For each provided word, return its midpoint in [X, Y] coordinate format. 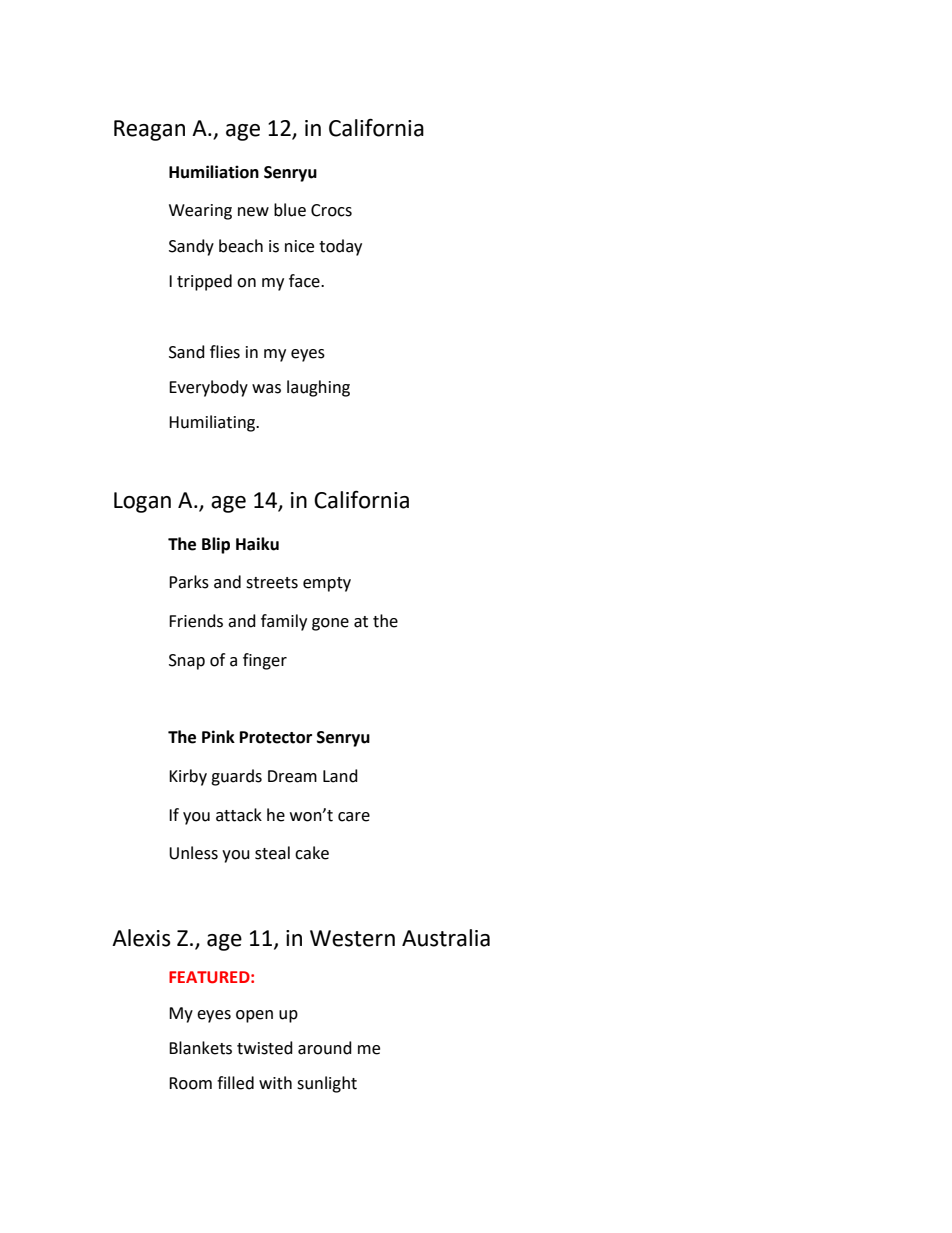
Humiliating [213, 423]
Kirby [188, 777]
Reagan [149, 130]
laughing [318, 388]
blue [290, 210]
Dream [292, 776]
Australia [446, 938]
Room [190, 1083]
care [354, 817]
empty [327, 584]
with [275, 1083]
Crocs [331, 210]
